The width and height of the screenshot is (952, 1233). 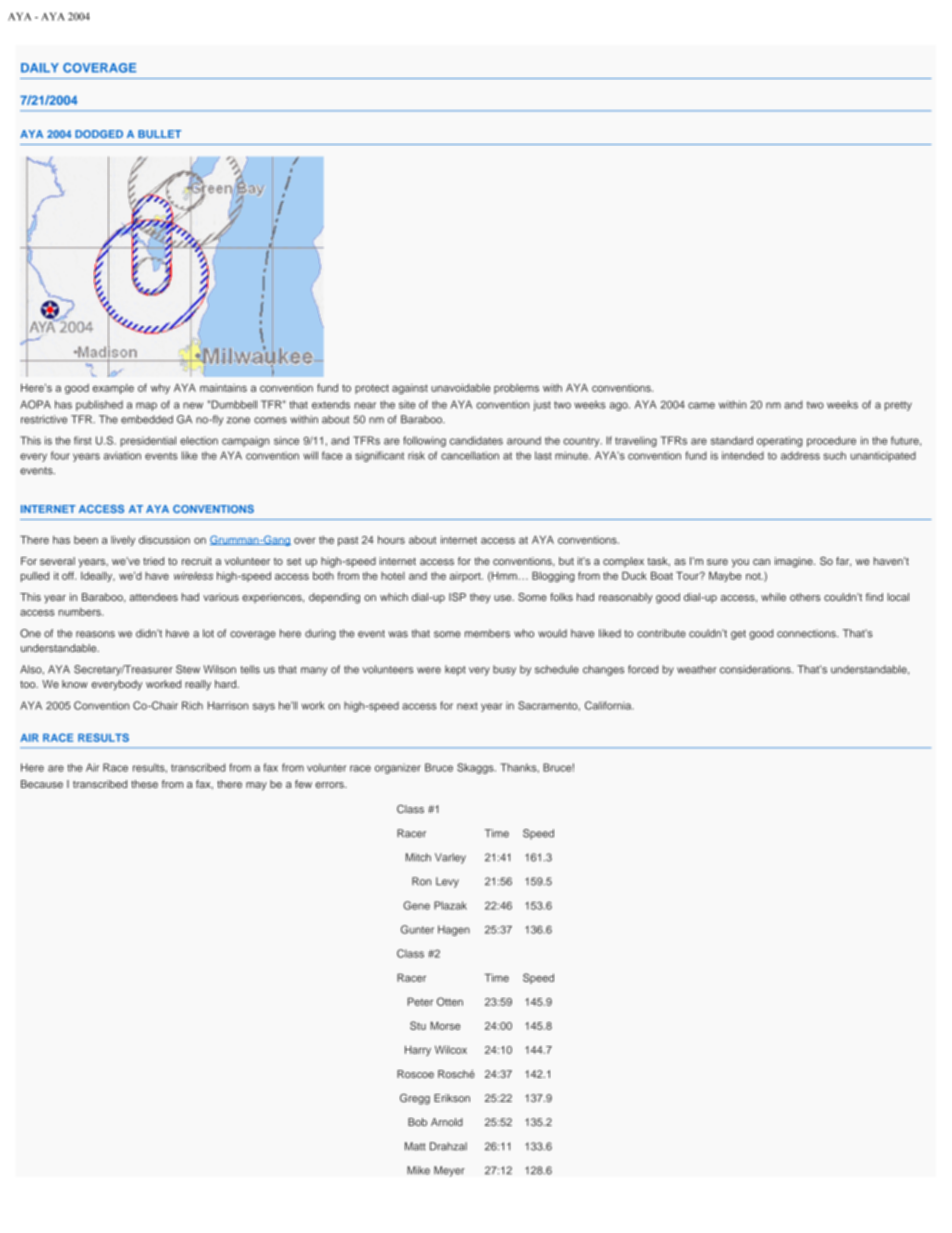 What do you see at coordinates (153, 597) in the screenshot?
I see `attendees` at bounding box center [153, 597].
